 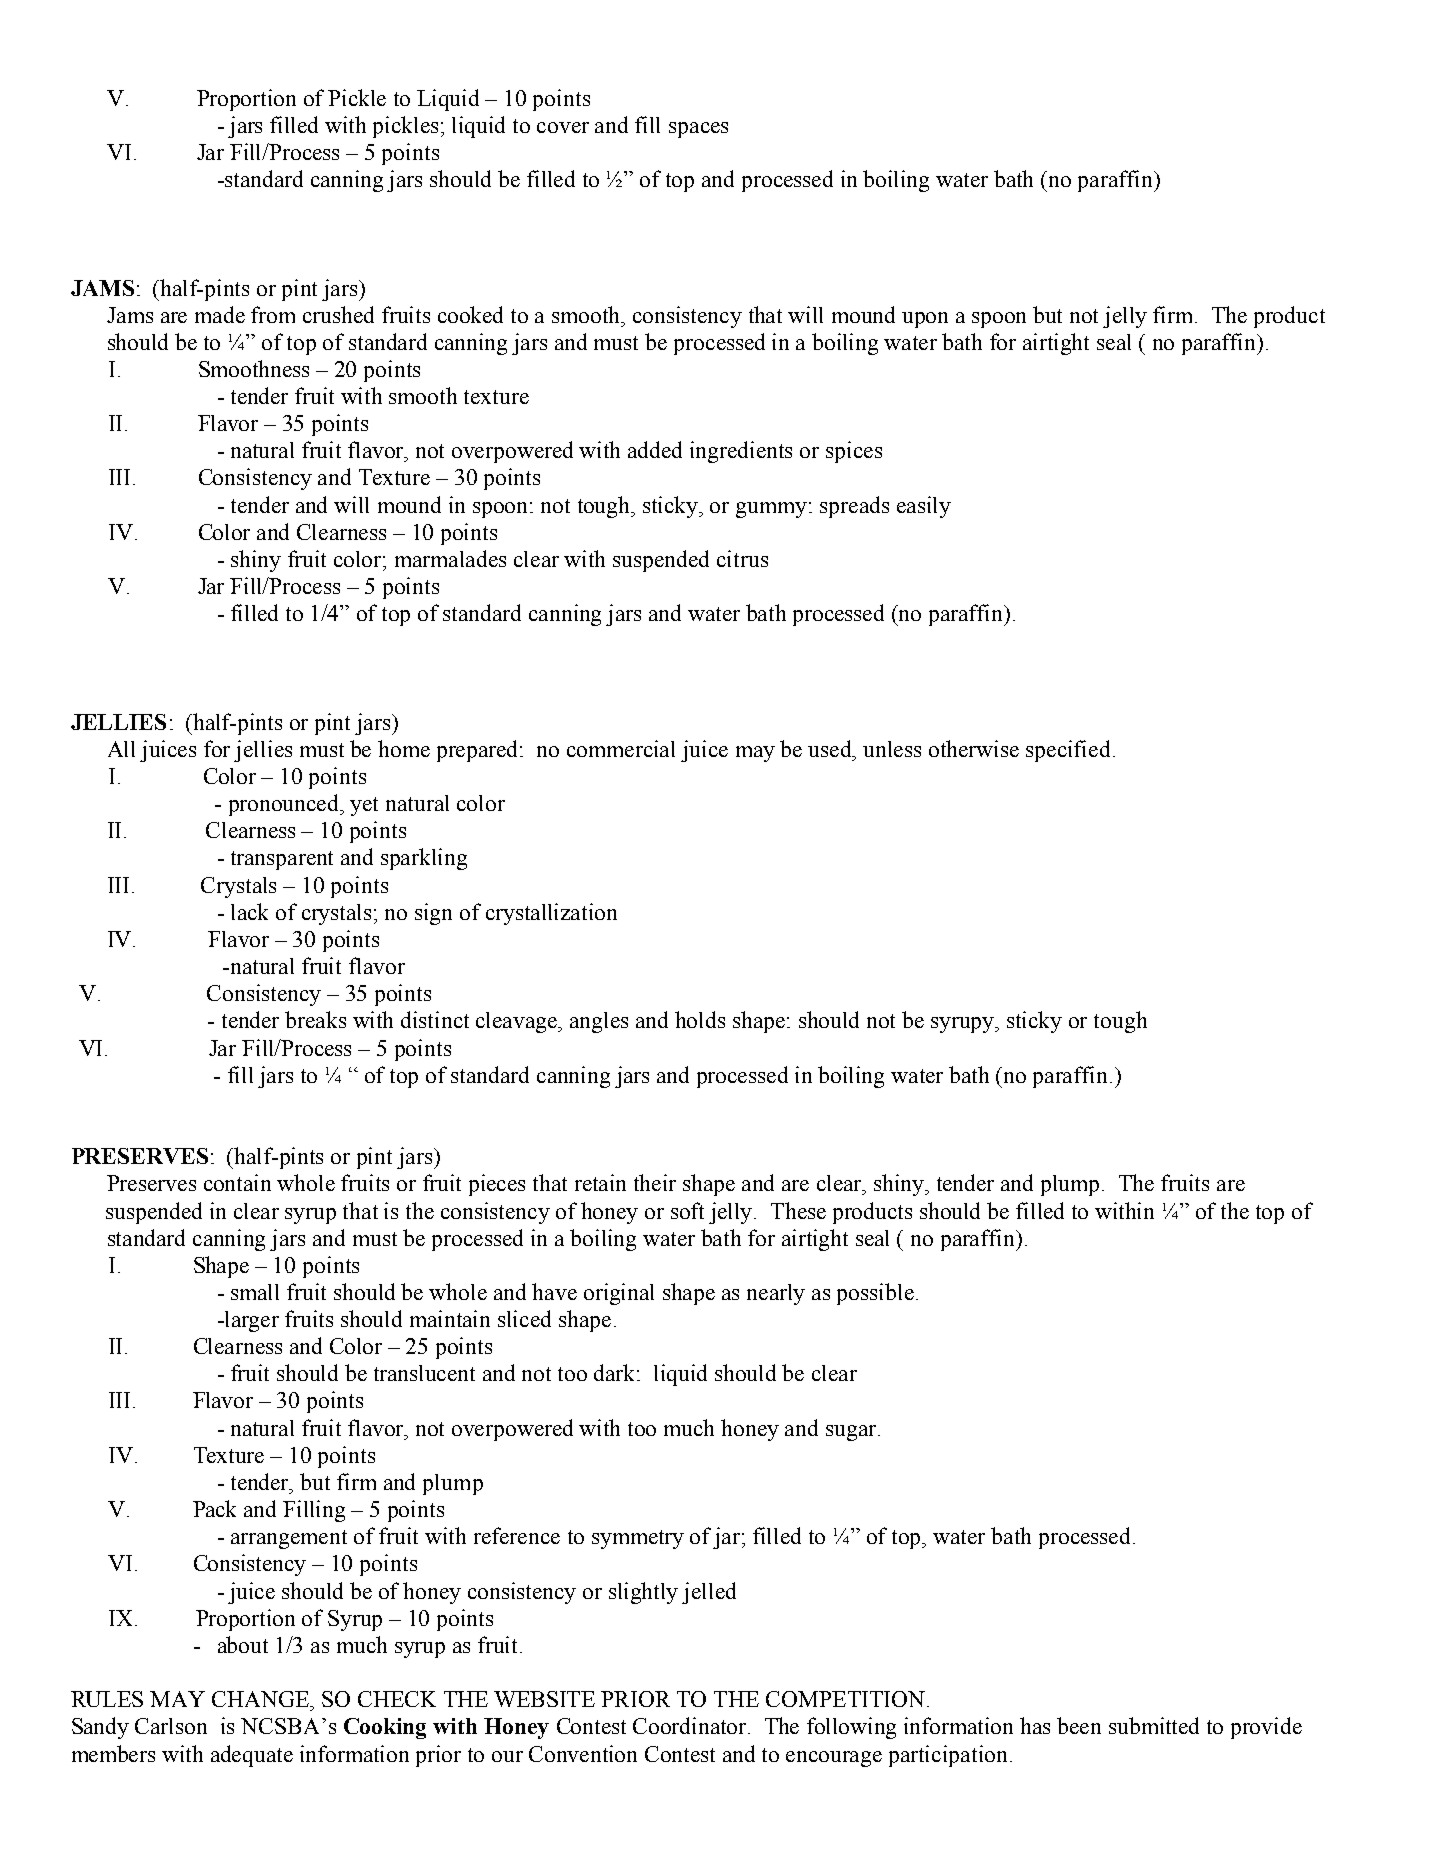 What do you see at coordinates (262, 1699) in the screenshot?
I see `CHANGE` at bounding box center [262, 1699].
